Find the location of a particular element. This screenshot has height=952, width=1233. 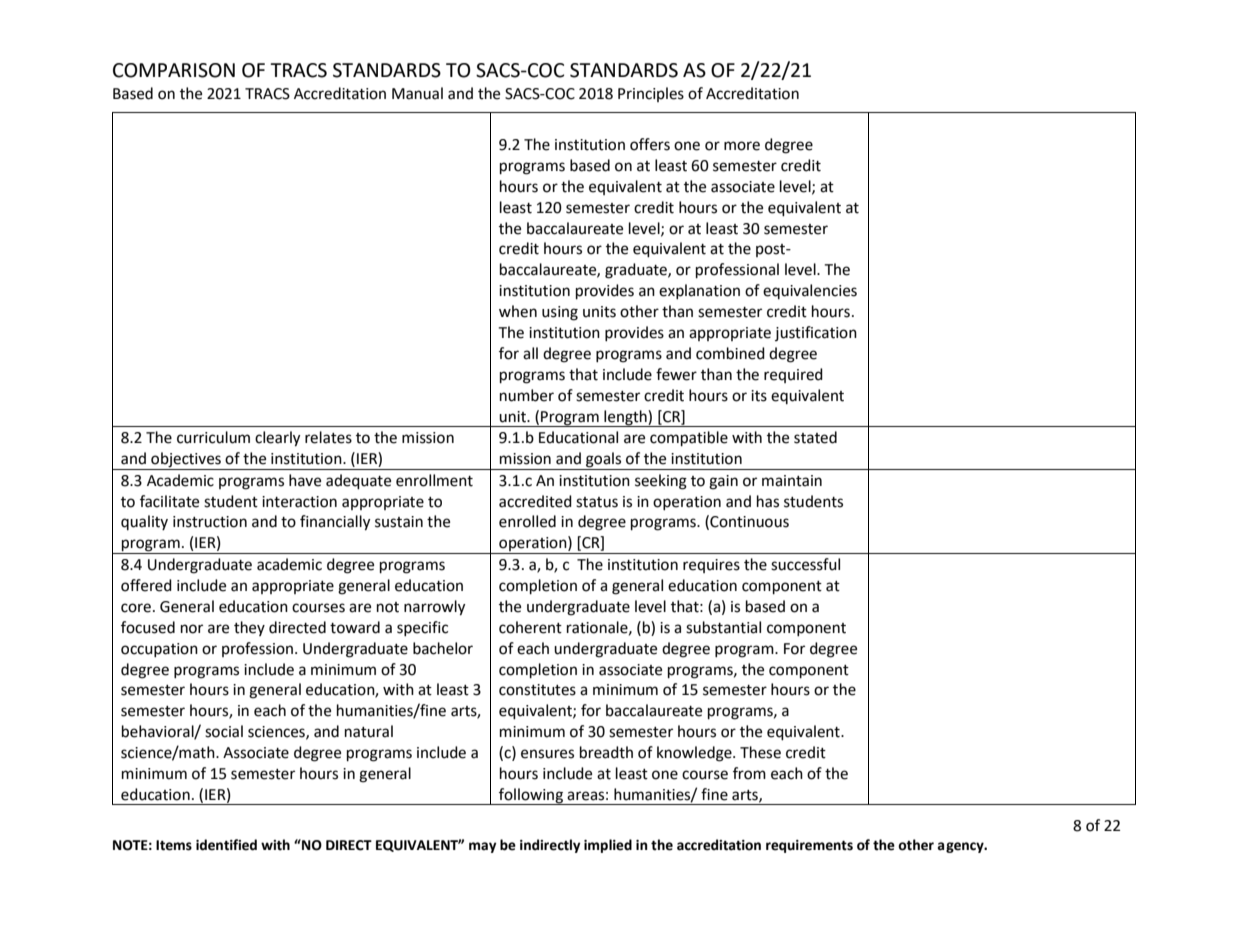

may is located at coordinates (483, 847).
